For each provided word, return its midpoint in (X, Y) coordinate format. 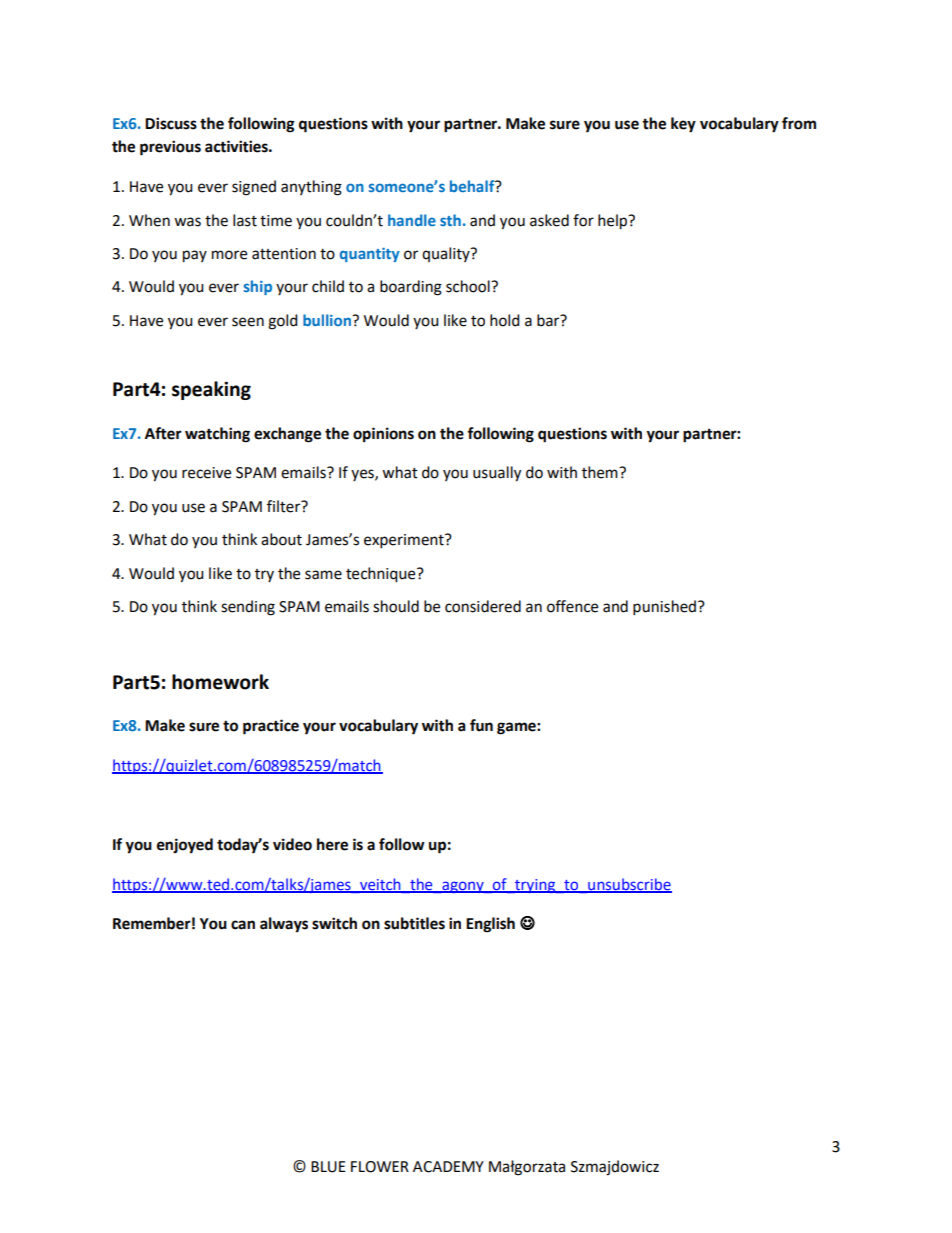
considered (483, 606)
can (243, 925)
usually (497, 474)
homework (220, 682)
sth (450, 220)
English (490, 925)
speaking (211, 390)
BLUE (328, 1167)
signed (254, 188)
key (683, 125)
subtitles (414, 923)
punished (664, 608)
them (601, 472)
